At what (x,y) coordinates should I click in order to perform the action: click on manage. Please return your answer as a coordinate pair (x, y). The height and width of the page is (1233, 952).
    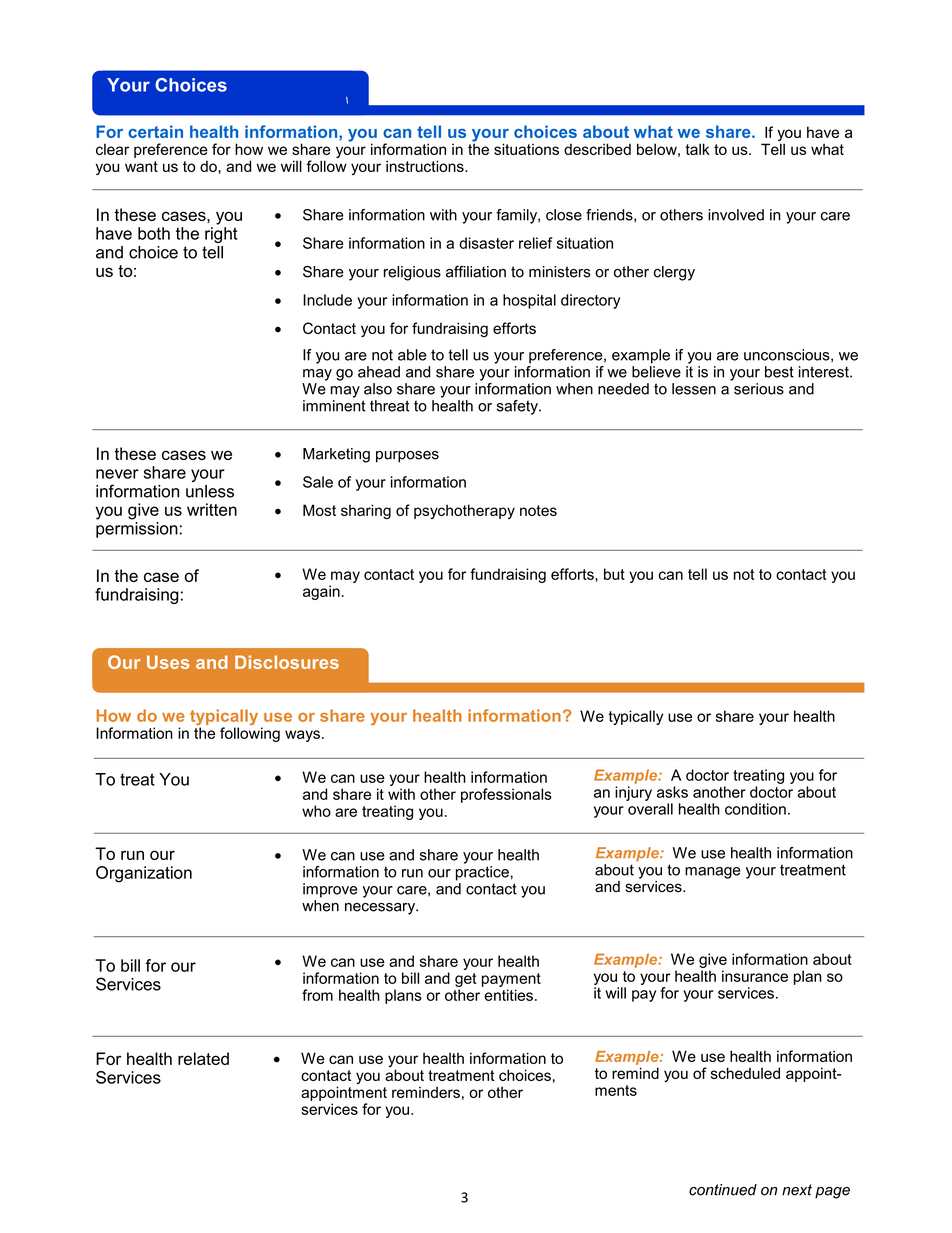
    Looking at the image, I should click on (713, 873).
